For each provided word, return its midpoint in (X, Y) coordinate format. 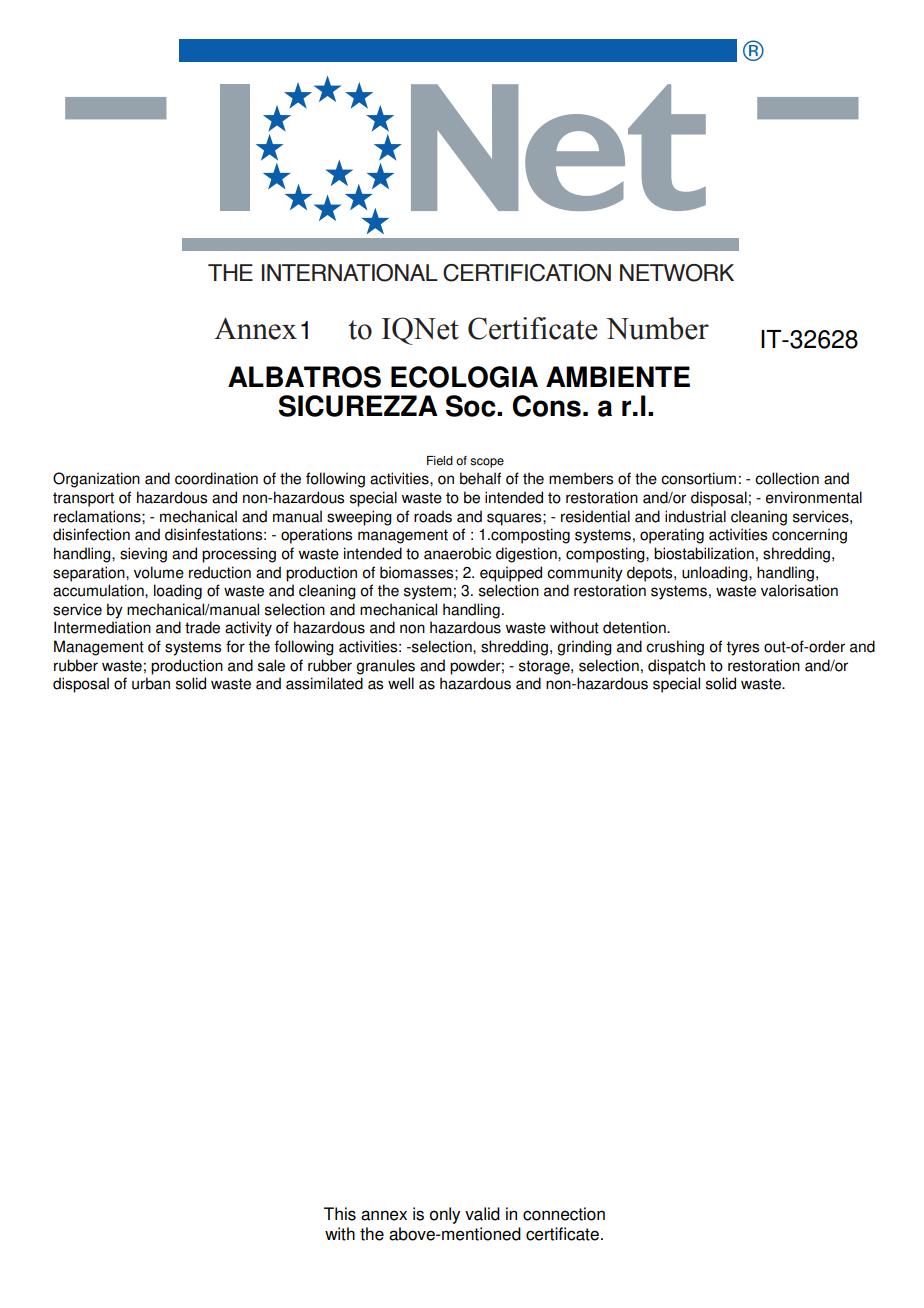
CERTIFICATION (527, 273)
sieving (143, 555)
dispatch (676, 667)
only (445, 1215)
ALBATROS (304, 377)
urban (151, 683)
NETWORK (677, 273)
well (401, 683)
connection (564, 1214)
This (340, 1214)
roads (433, 516)
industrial (695, 516)
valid (482, 1214)
